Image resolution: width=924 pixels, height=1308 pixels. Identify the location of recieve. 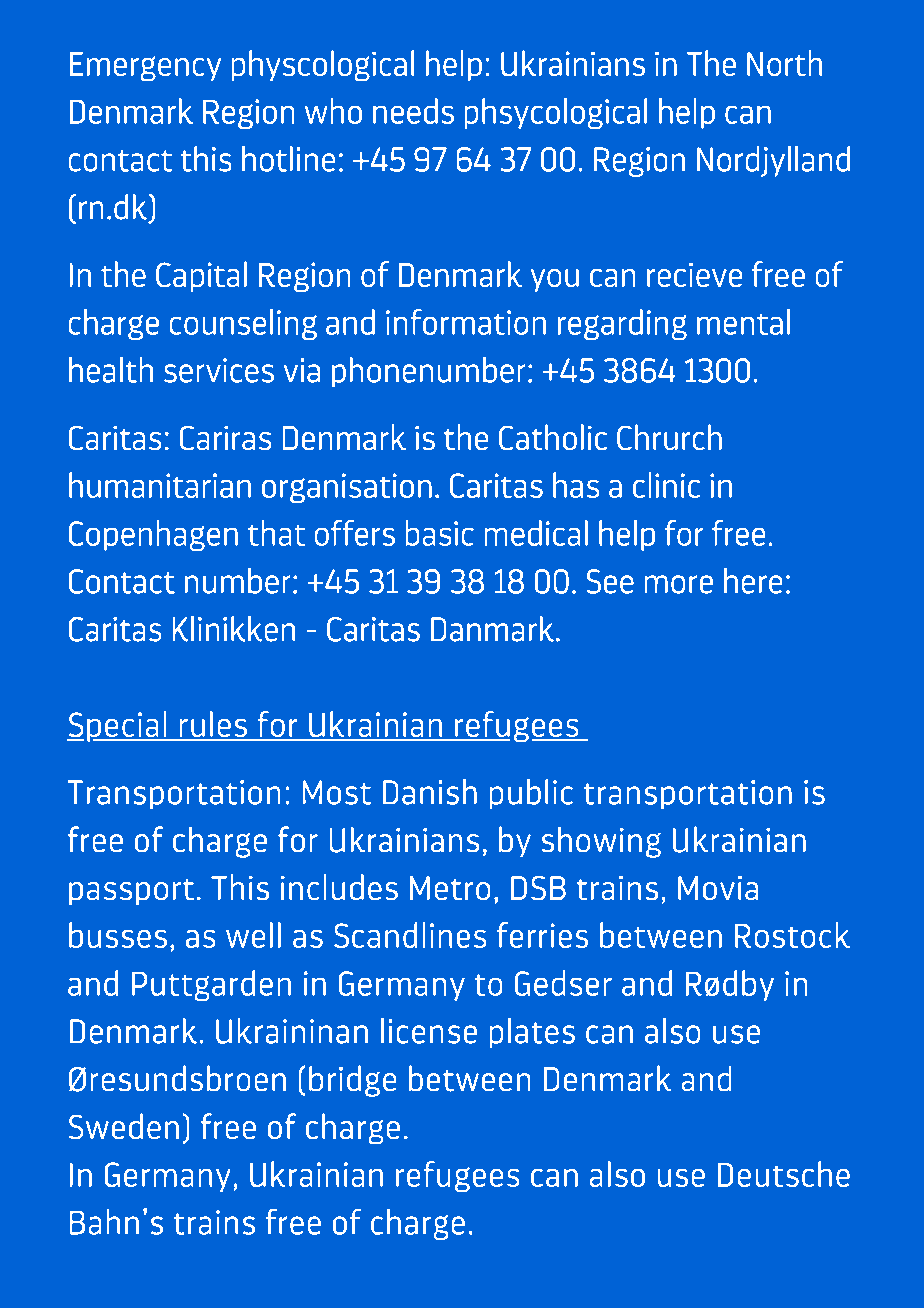
(694, 274).
